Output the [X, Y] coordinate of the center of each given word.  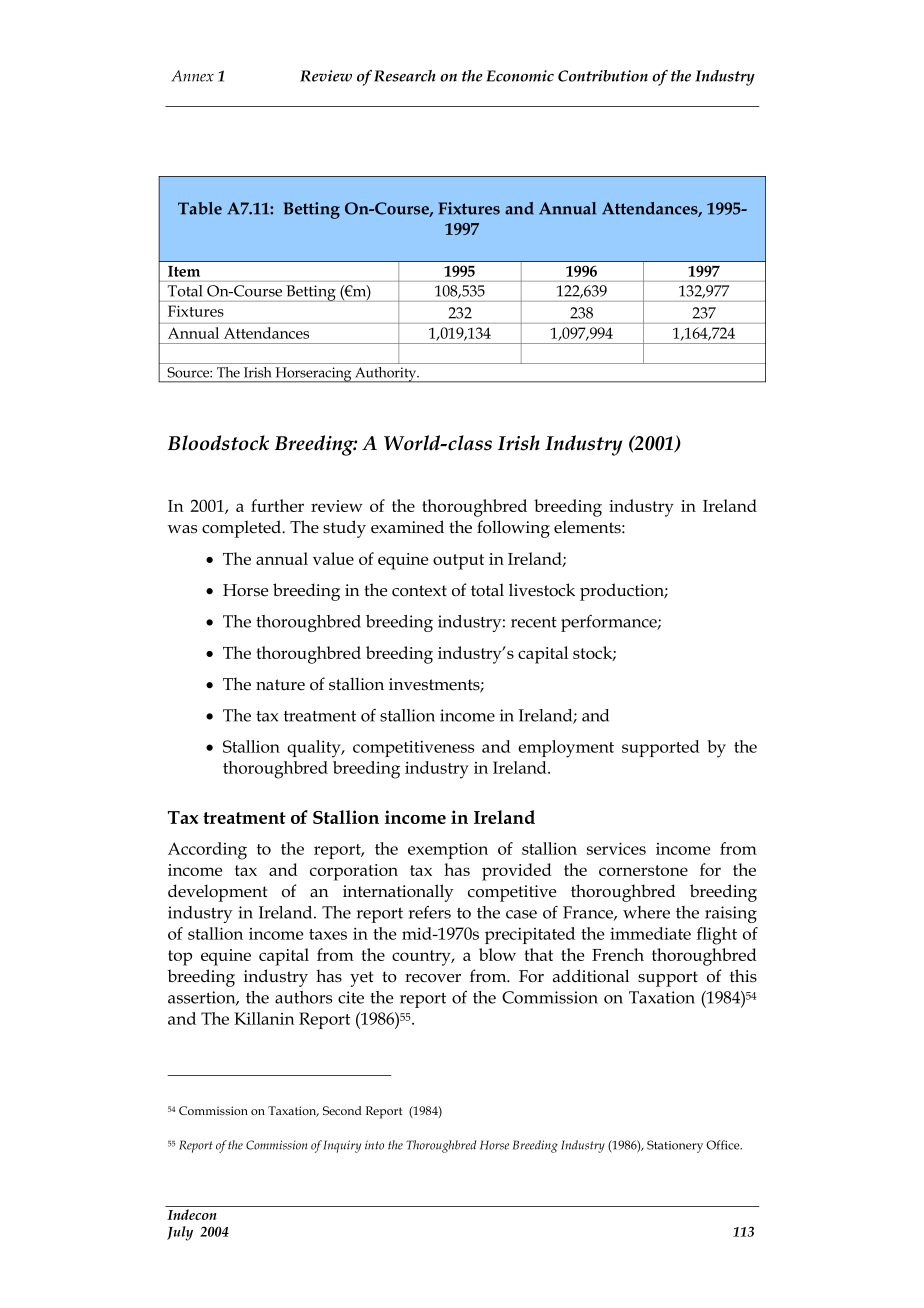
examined [407, 527]
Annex [193, 76]
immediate [650, 933]
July [180, 1233]
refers [430, 912]
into [374, 1145]
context [419, 591]
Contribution [603, 76]
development [217, 893]
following [513, 529]
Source [190, 372]
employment [566, 749]
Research [405, 76]
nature [280, 685]
